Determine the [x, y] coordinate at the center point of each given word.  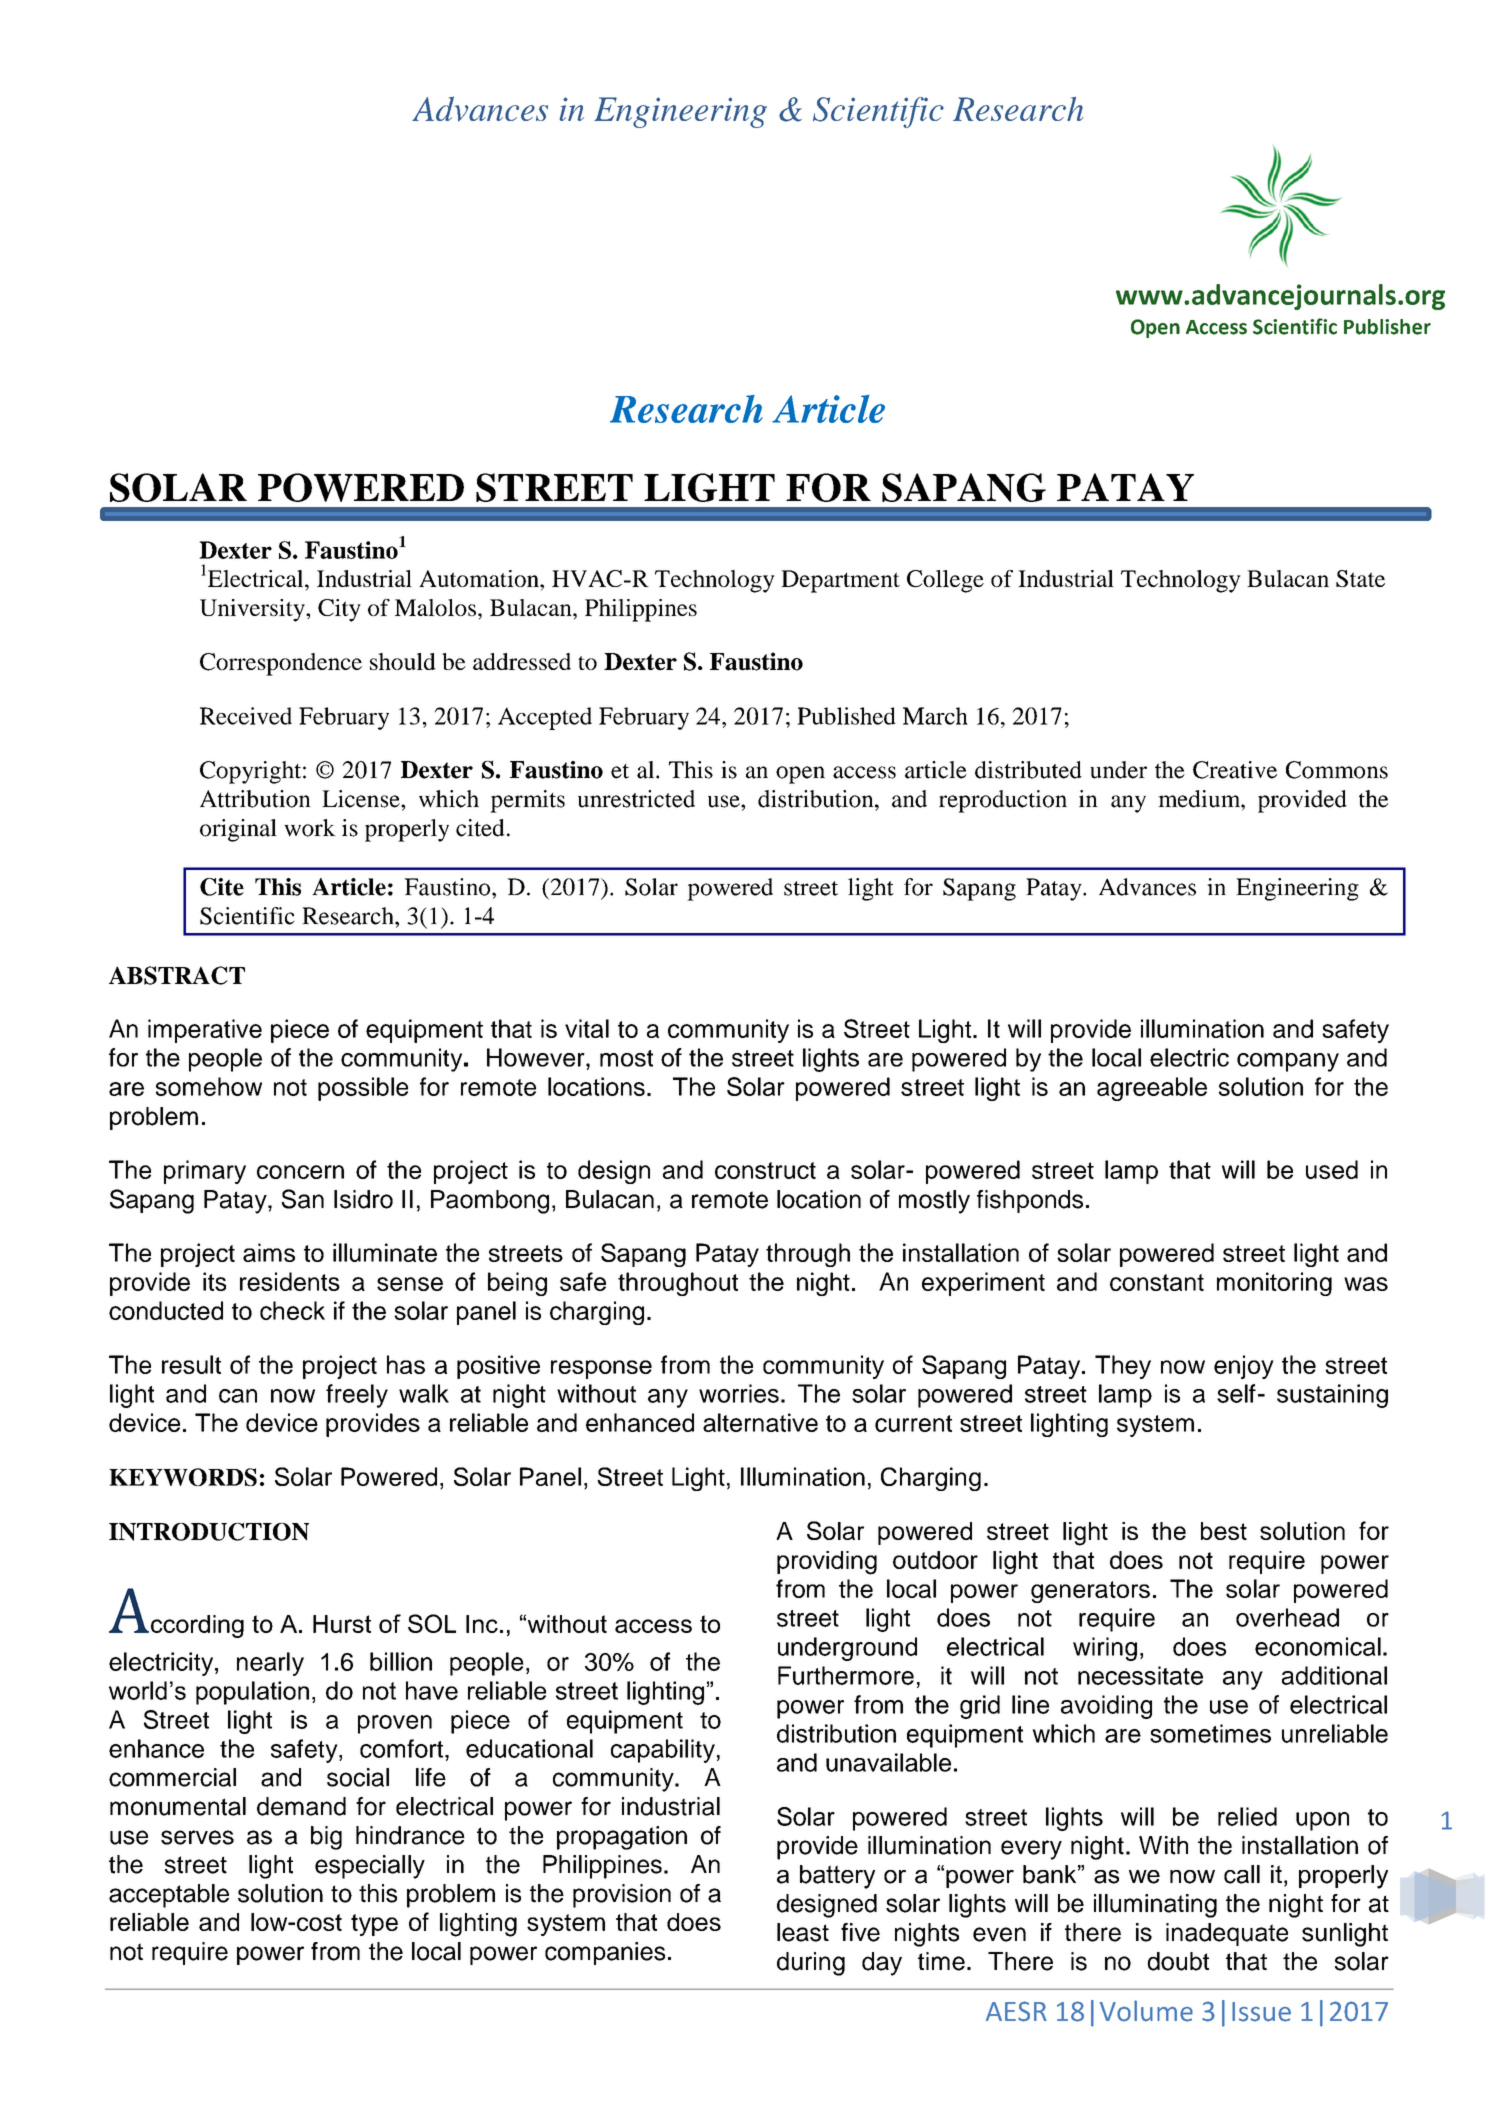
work [310, 828]
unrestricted [636, 799]
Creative [1235, 770]
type [374, 1925]
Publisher [1387, 327]
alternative [760, 1422]
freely [357, 1396]
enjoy [1244, 1367]
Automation [480, 578]
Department [840, 581]
